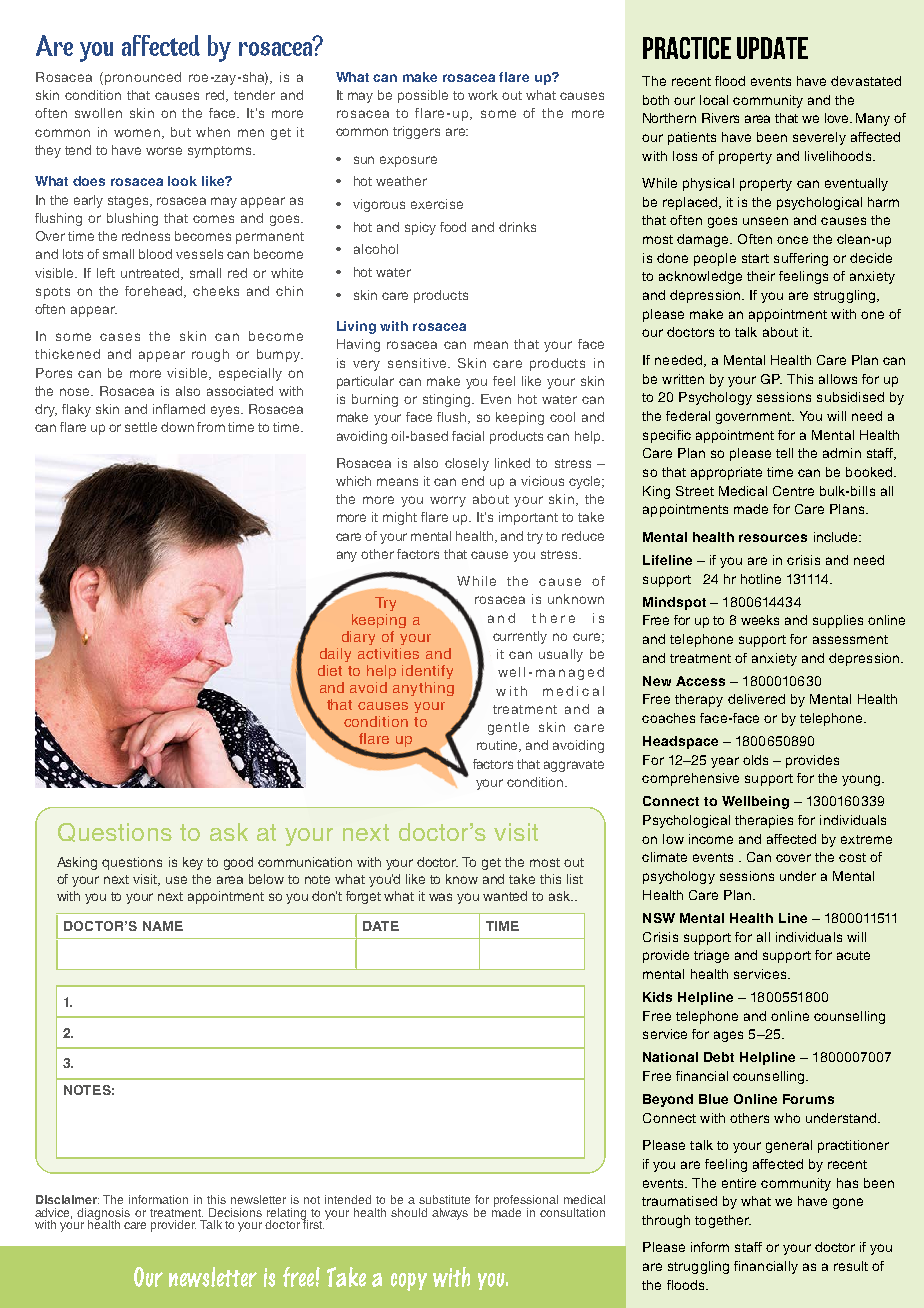 The height and width of the screenshot is (1308, 924). What do you see at coordinates (838, 118) in the screenshot?
I see `love` at bounding box center [838, 118].
